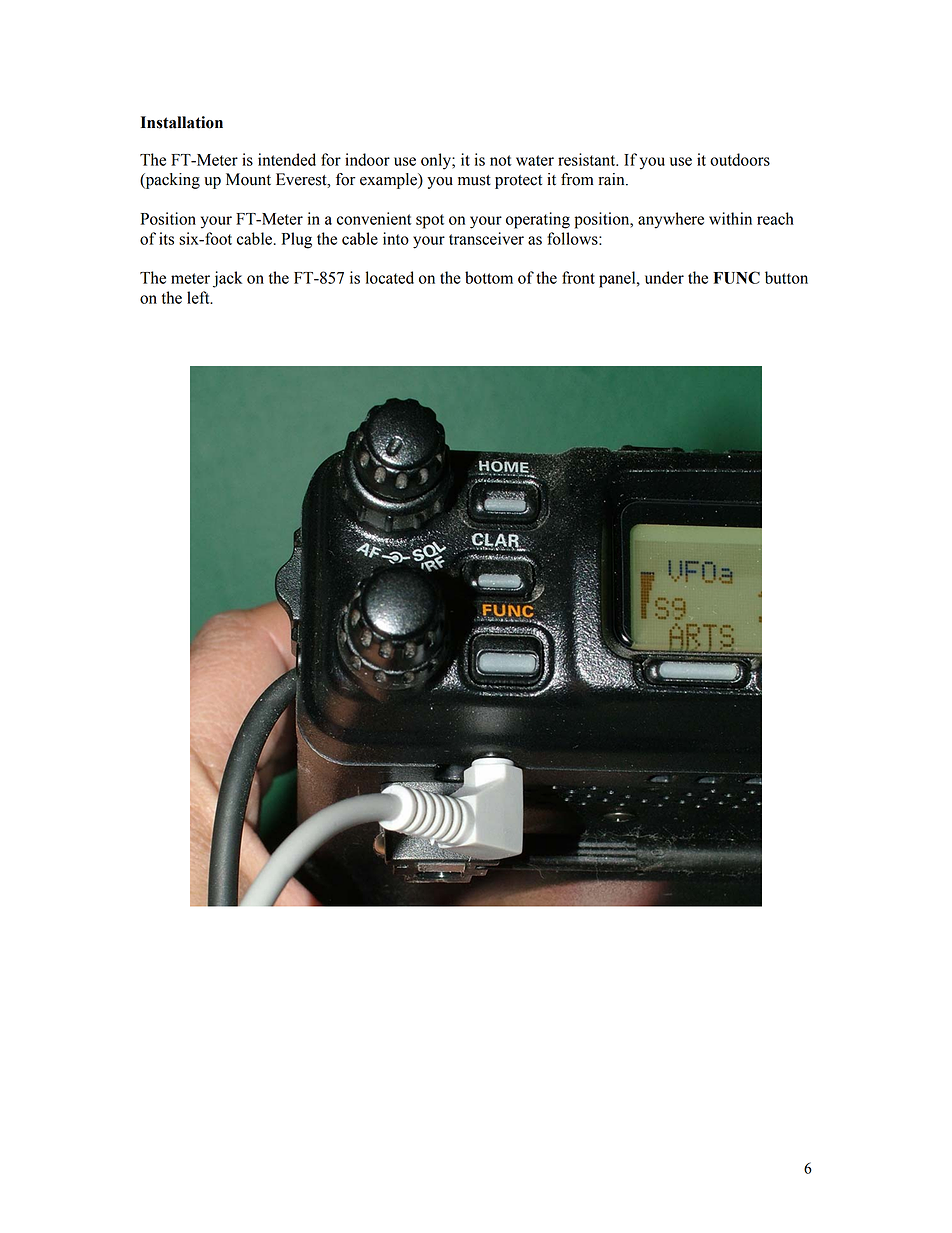 This document has width=952, height=1233. Describe the element at coordinates (501, 160) in the document. I see `not` at that location.
